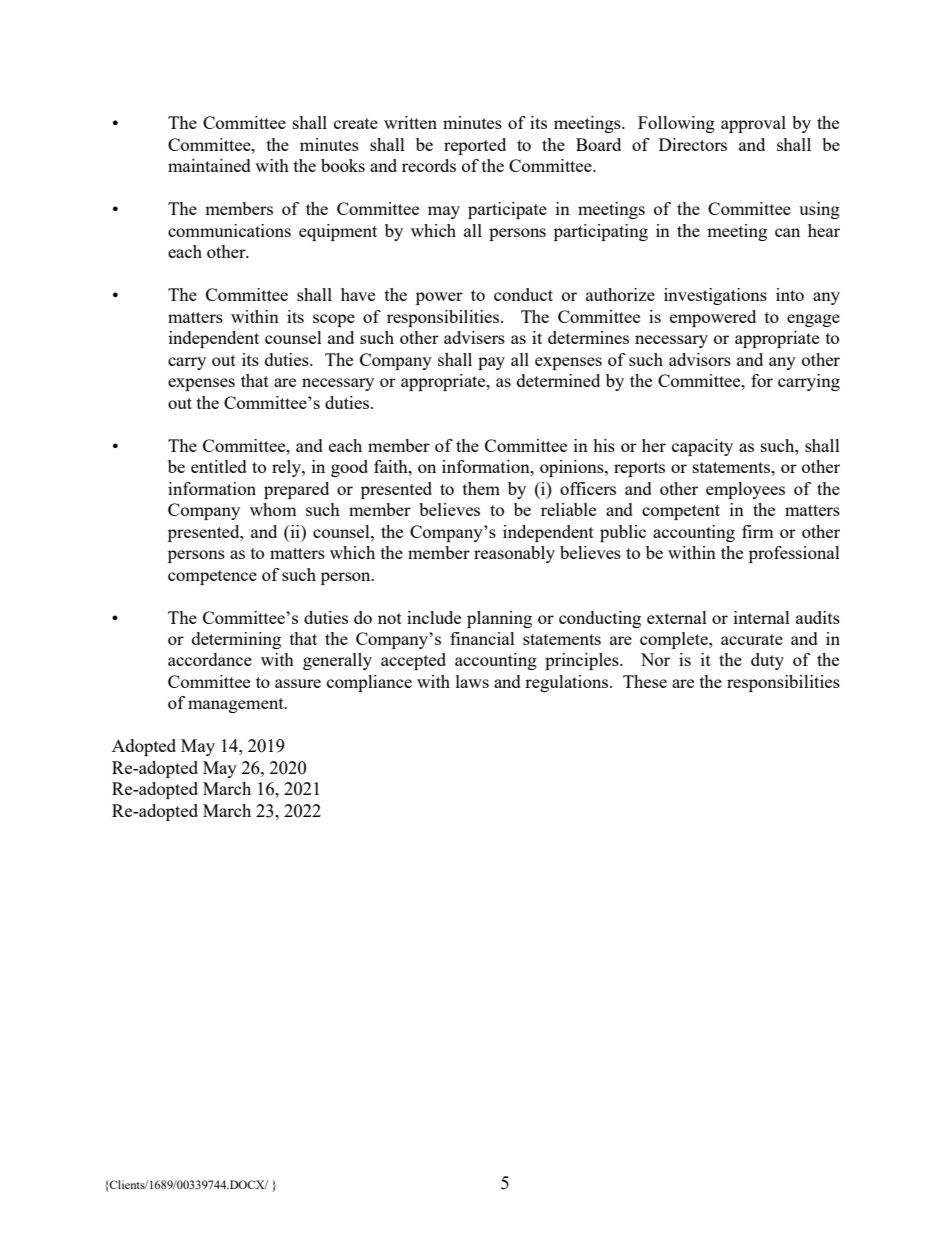 The height and width of the document is (1233, 952). I want to click on laws, so click(472, 681).
